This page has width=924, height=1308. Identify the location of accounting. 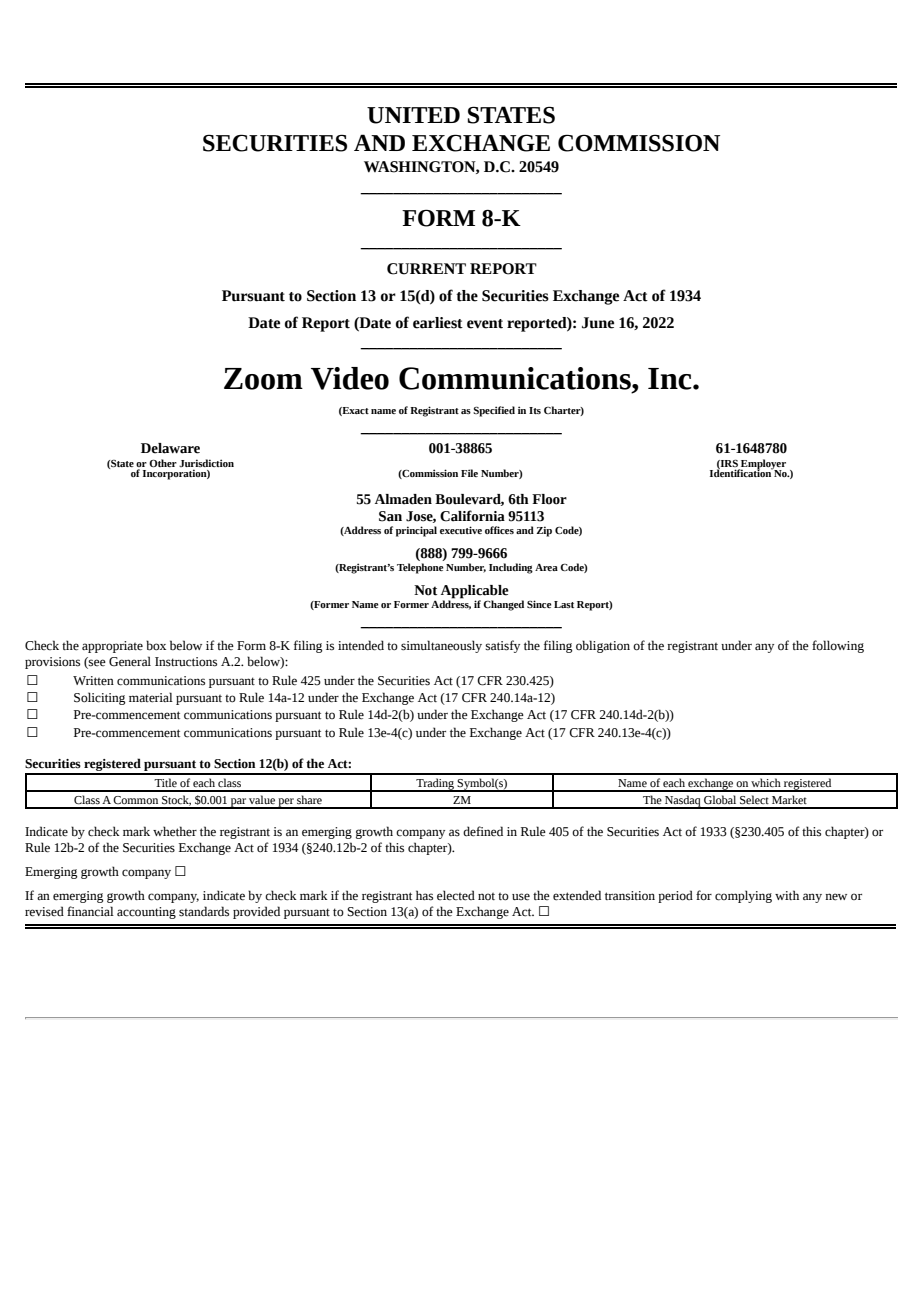
(146, 913).
